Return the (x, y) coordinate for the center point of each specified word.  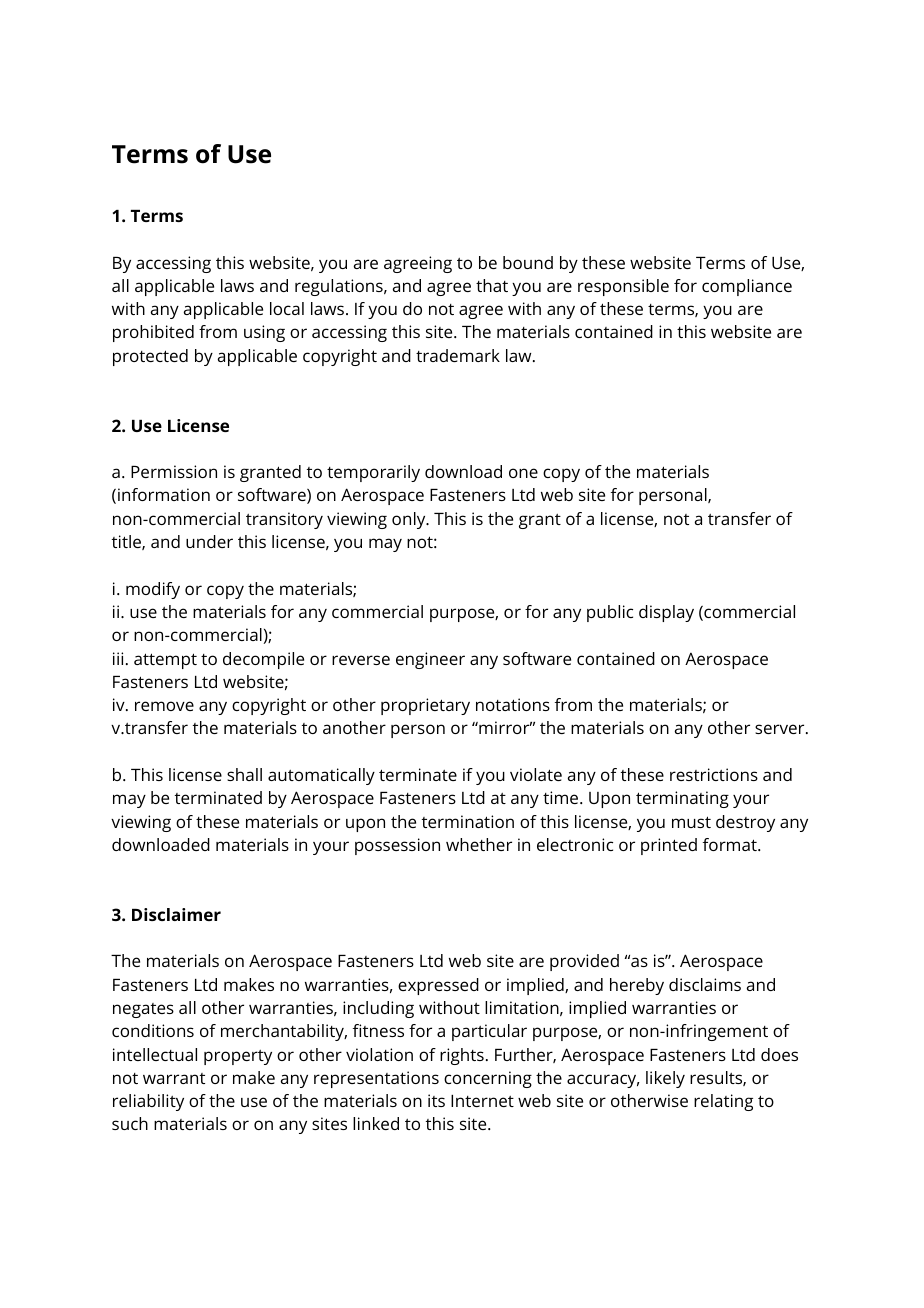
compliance (747, 287)
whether (479, 844)
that (492, 285)
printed (669, 846)
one (523, 473)
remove (164, 706)
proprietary (425, 706)
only (410, 520)
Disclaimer (176, 914)
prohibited (153, 333)
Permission (174, 471)
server (781, 729)
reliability (148, 1102)
